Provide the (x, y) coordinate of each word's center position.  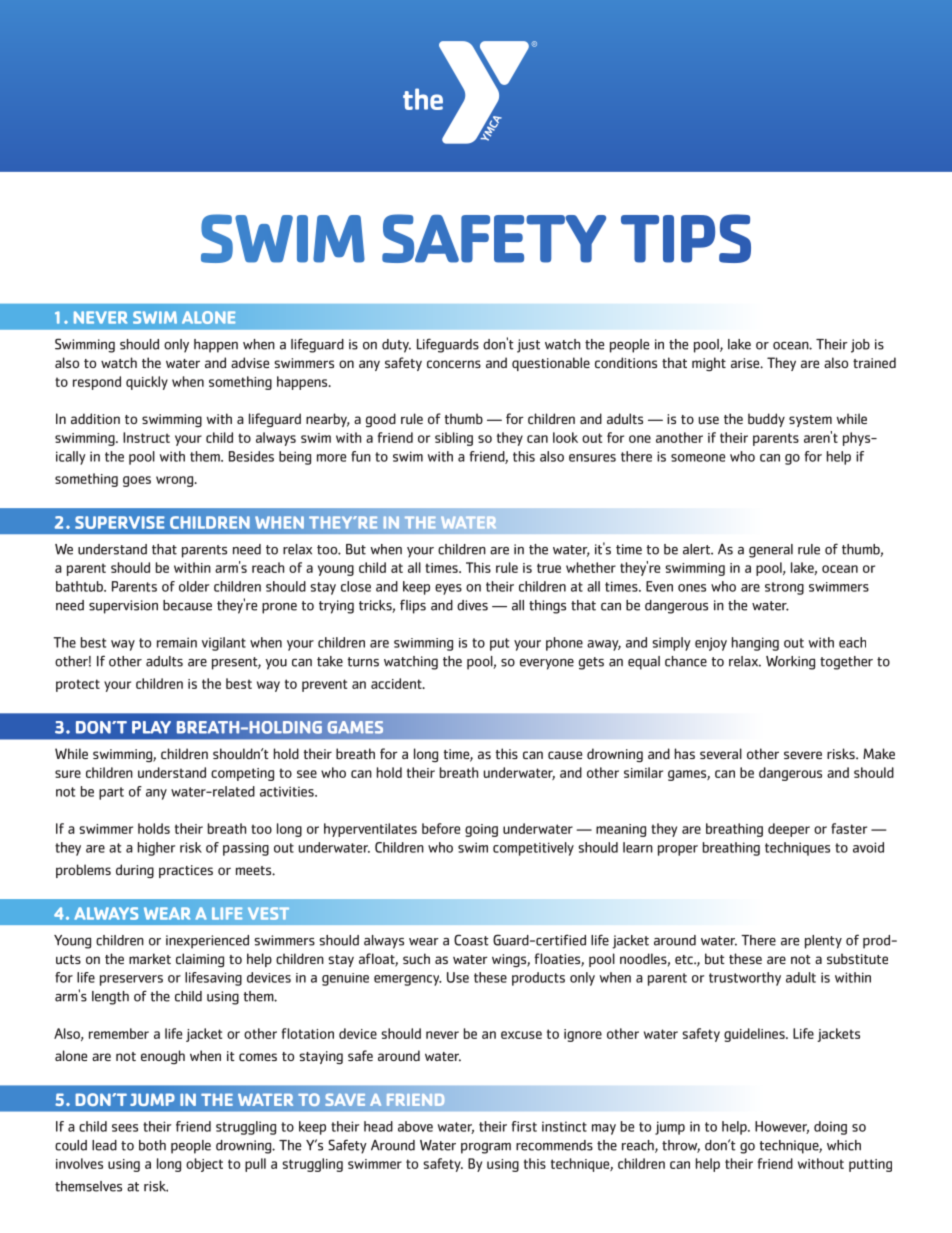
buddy (766, 420)
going (481, 830)
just (528, 346)
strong (784, 588)
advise (250, 362)
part (111, 793)
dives (472, 605)
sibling (454, 439)
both (152, 1145)
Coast (471, 940)
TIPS (686, 238)
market (150, 958)
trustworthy (745, 979)
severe (803, 755)
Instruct (146, 437)
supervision (123, 607)
